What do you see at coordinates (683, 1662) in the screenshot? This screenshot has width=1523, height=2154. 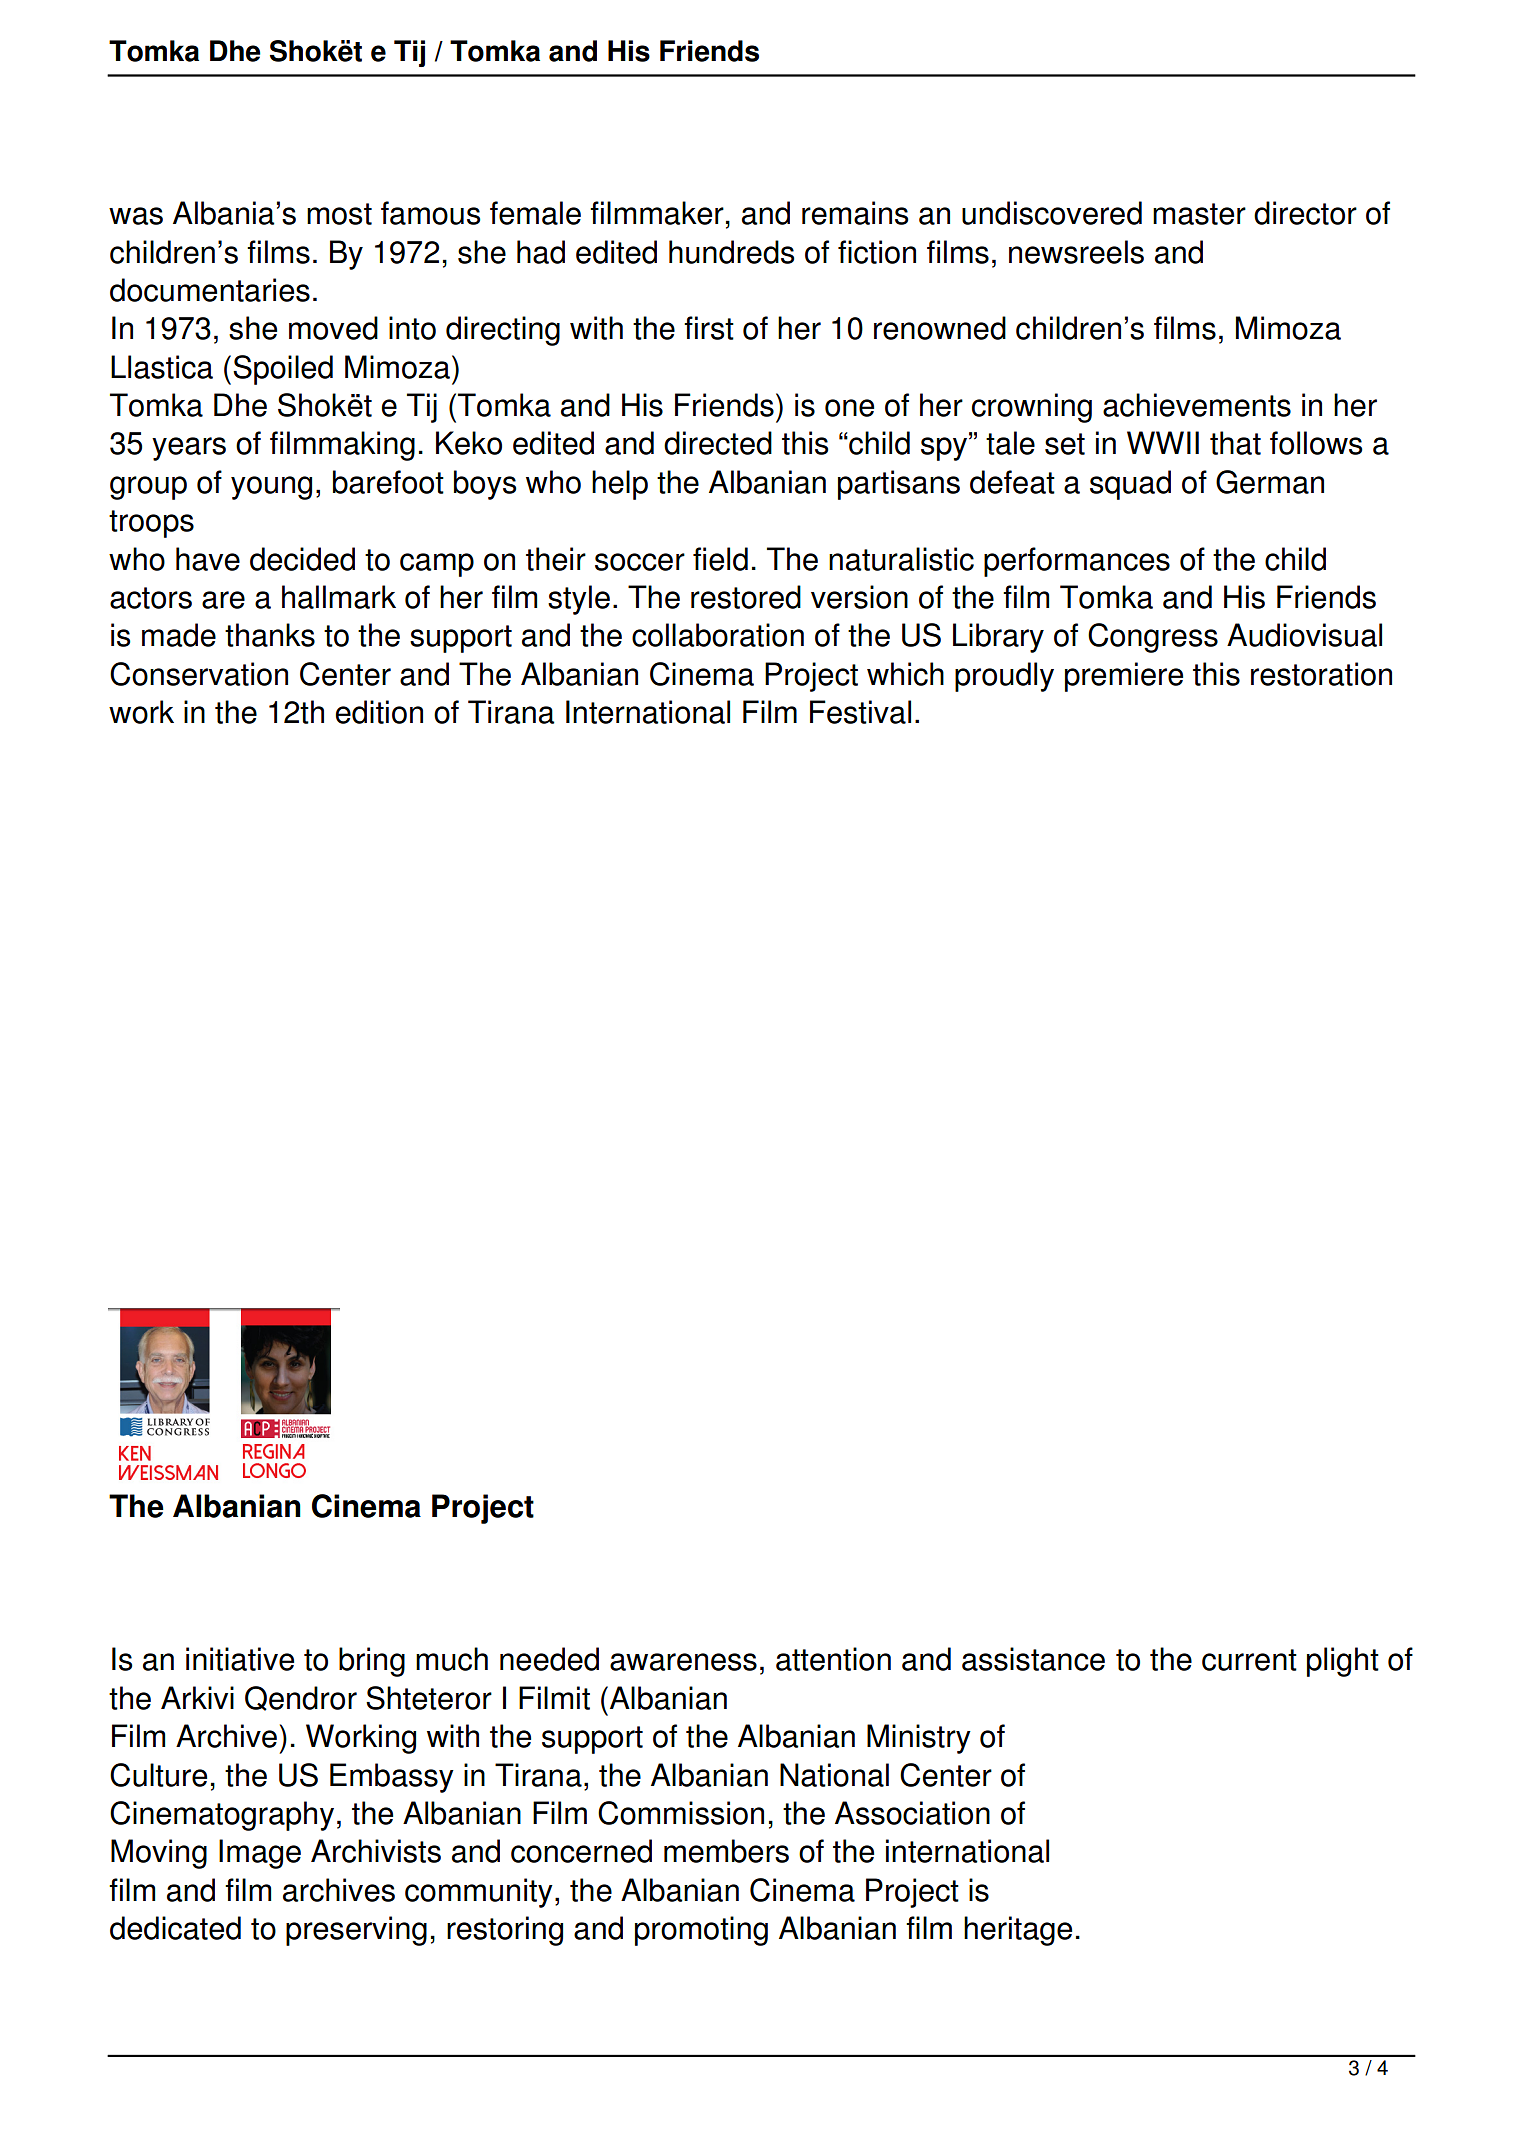 I see `awareness` at bounding box center [683, 1662].
